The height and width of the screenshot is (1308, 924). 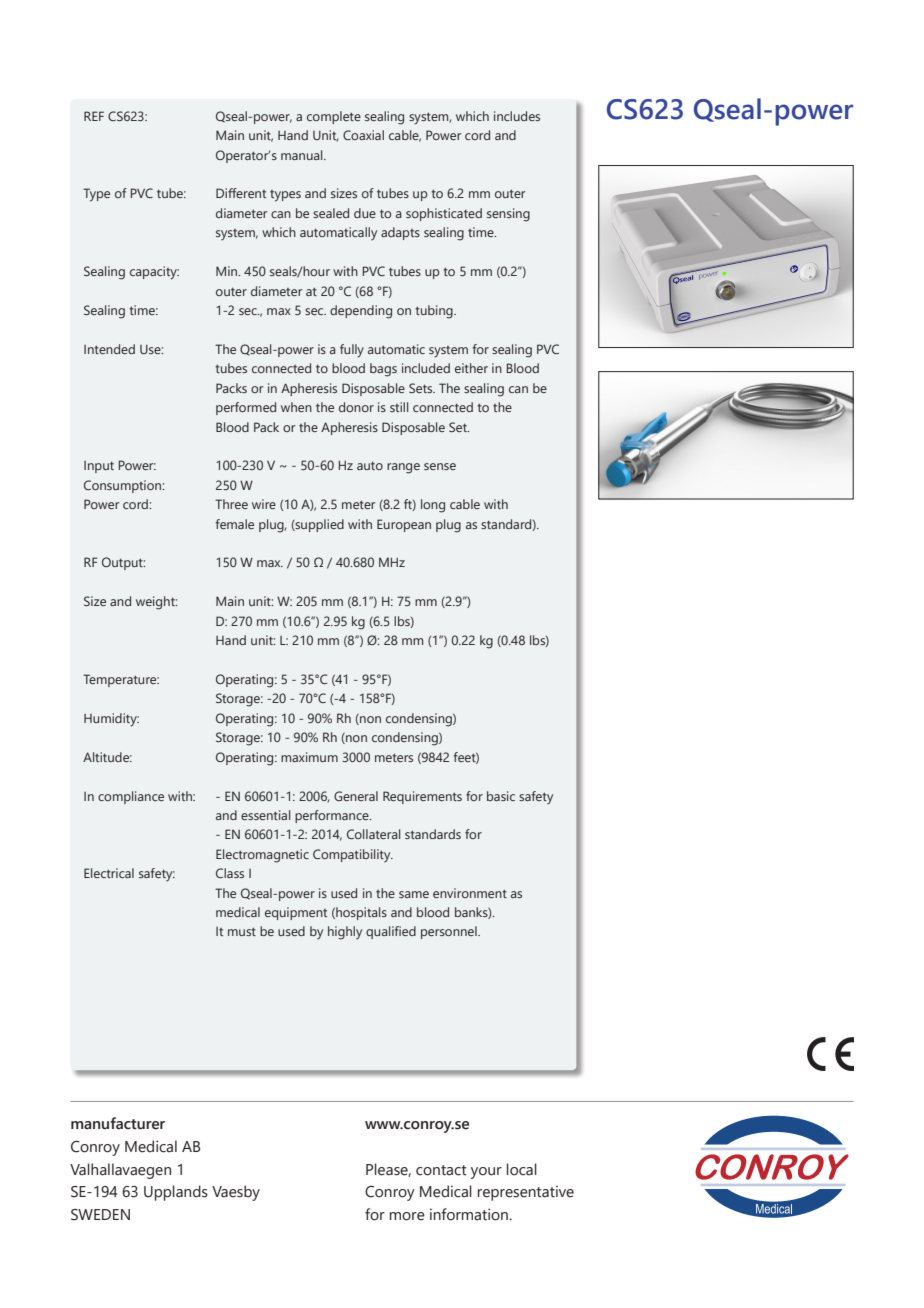 I want to click on compliance, so click(x=131, y=797).
